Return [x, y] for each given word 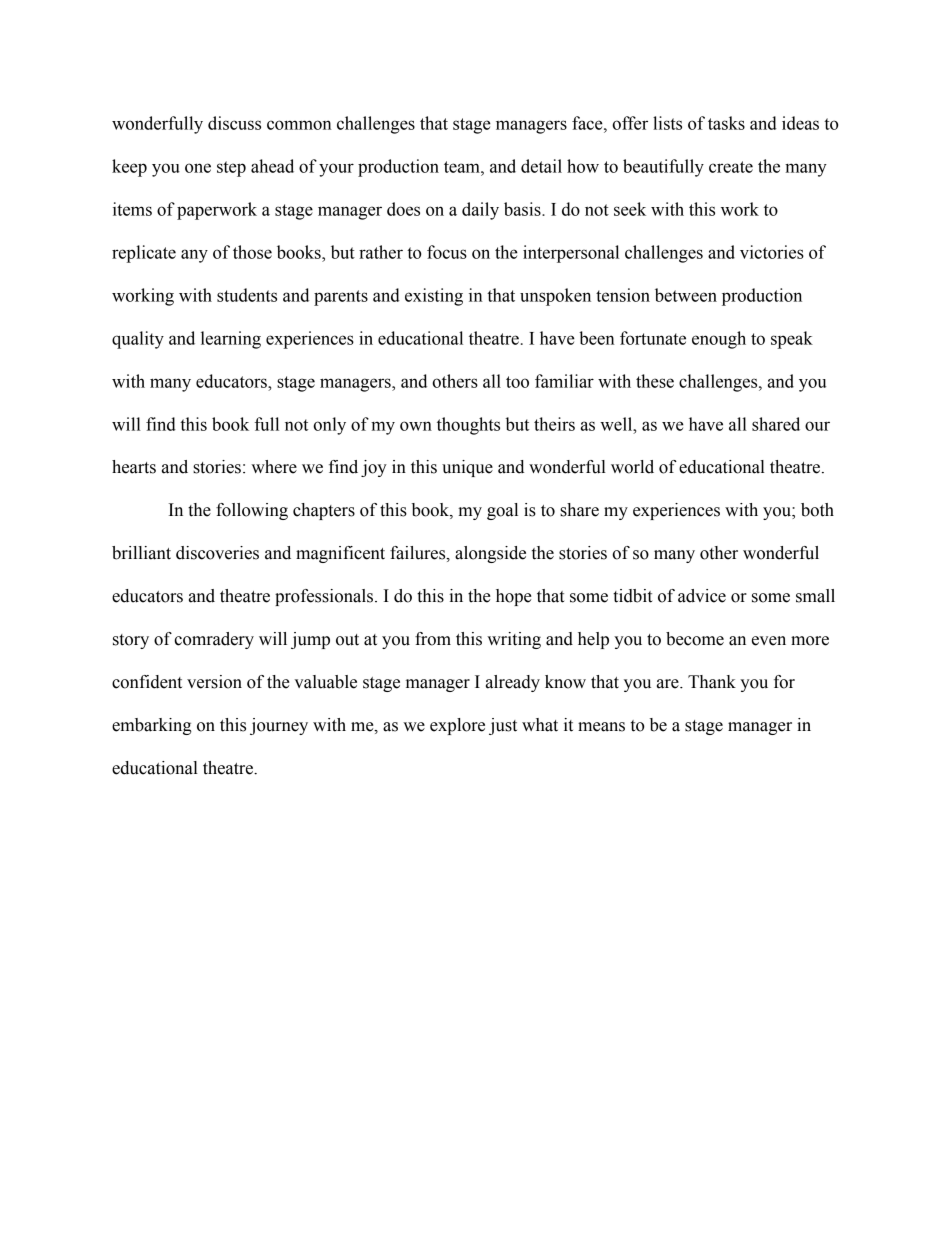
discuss [234, 123]
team [463, 167]
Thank [712, 682]
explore [457, 726]
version [214, 682]
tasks [726, 123]
